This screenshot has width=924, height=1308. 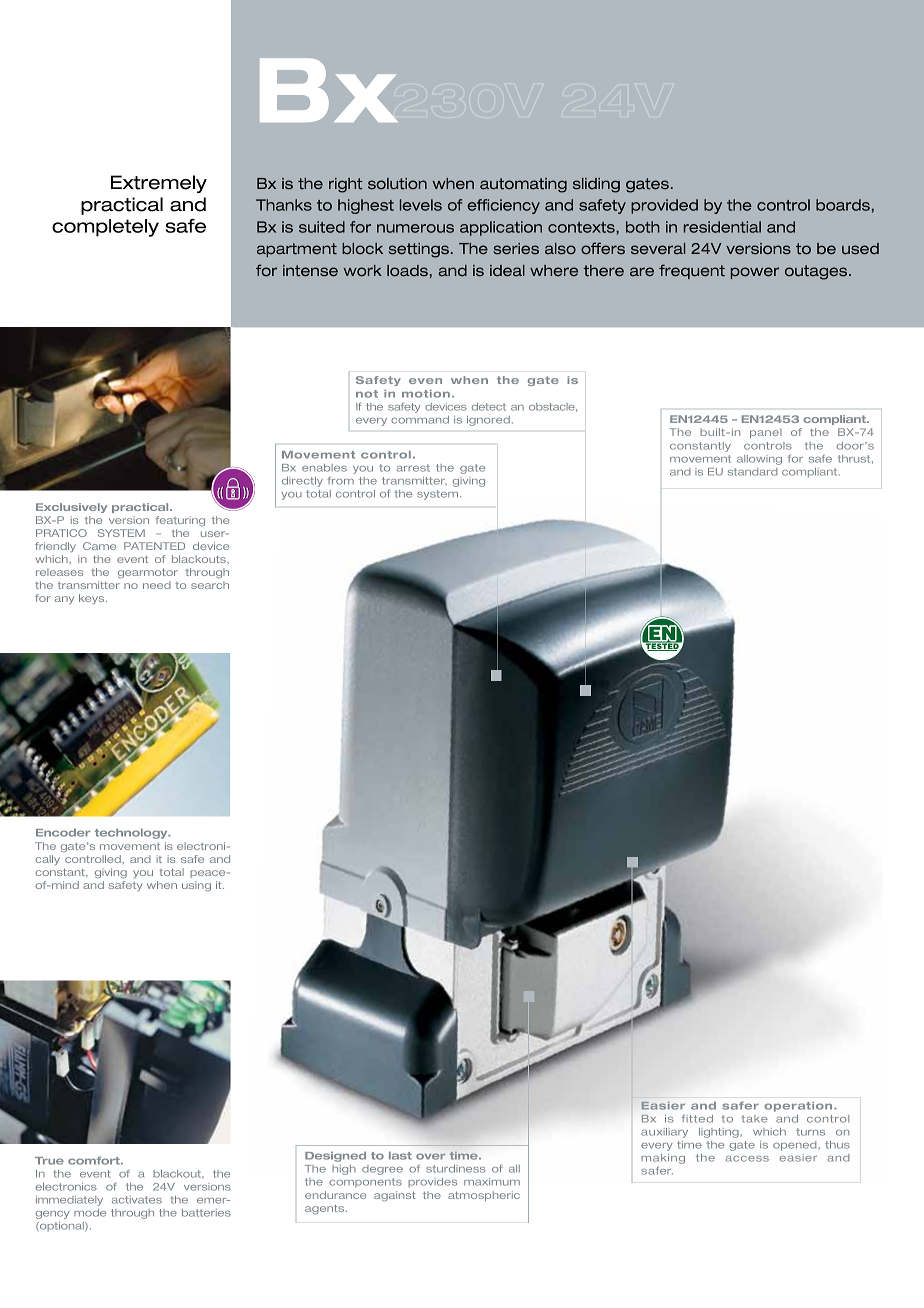 I want to click on residential, so click(x=722, y=227).
